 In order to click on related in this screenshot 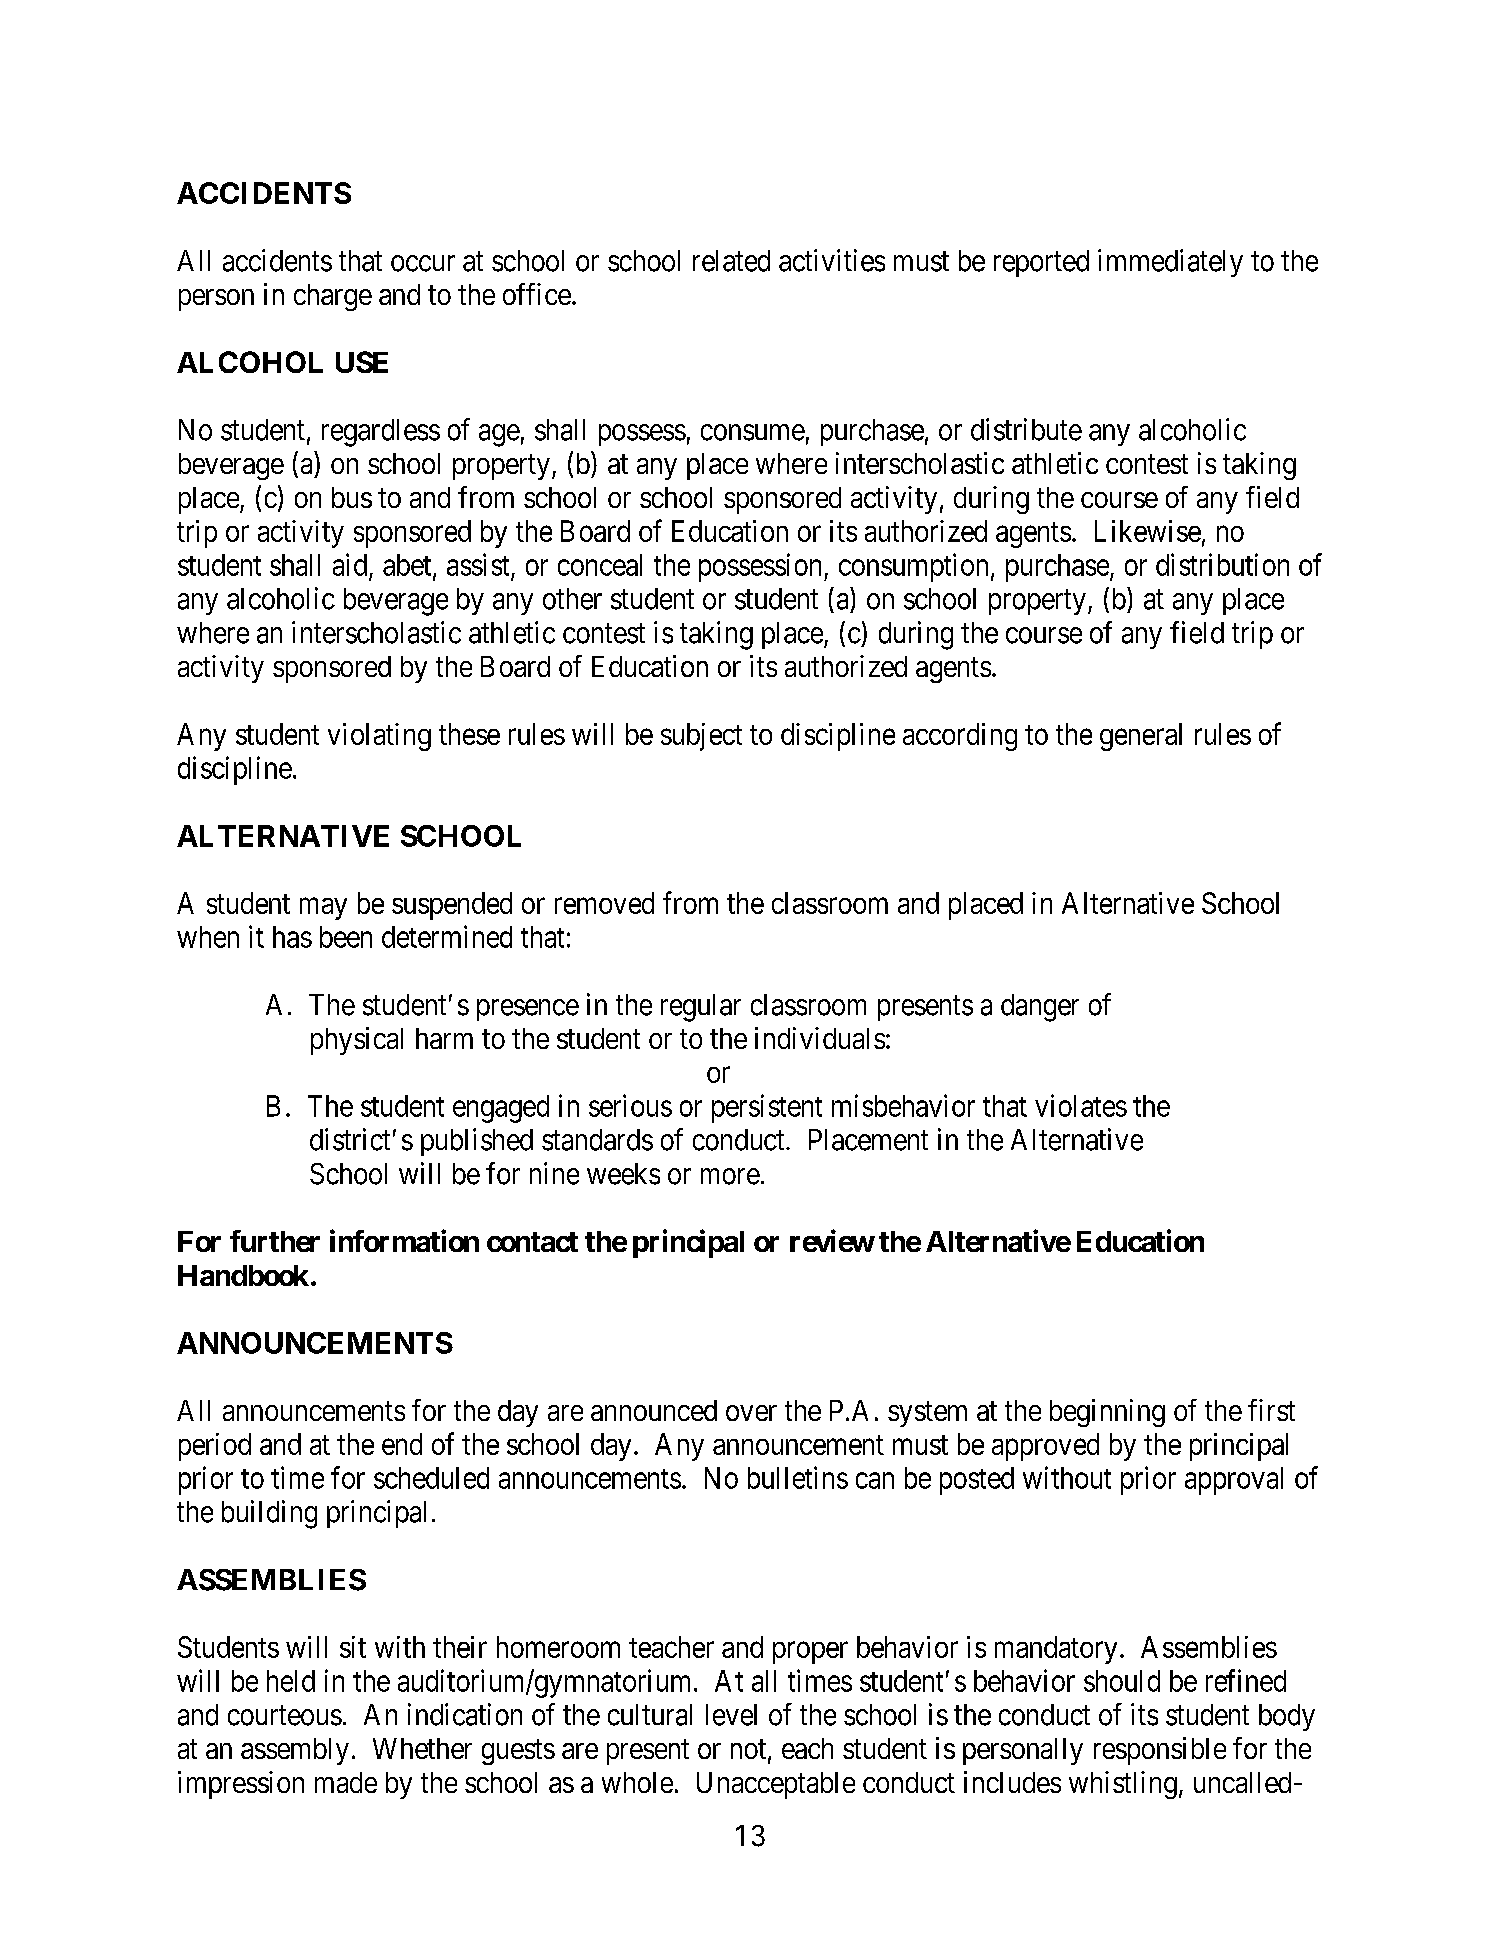, I will do `click(731, 261)`.
